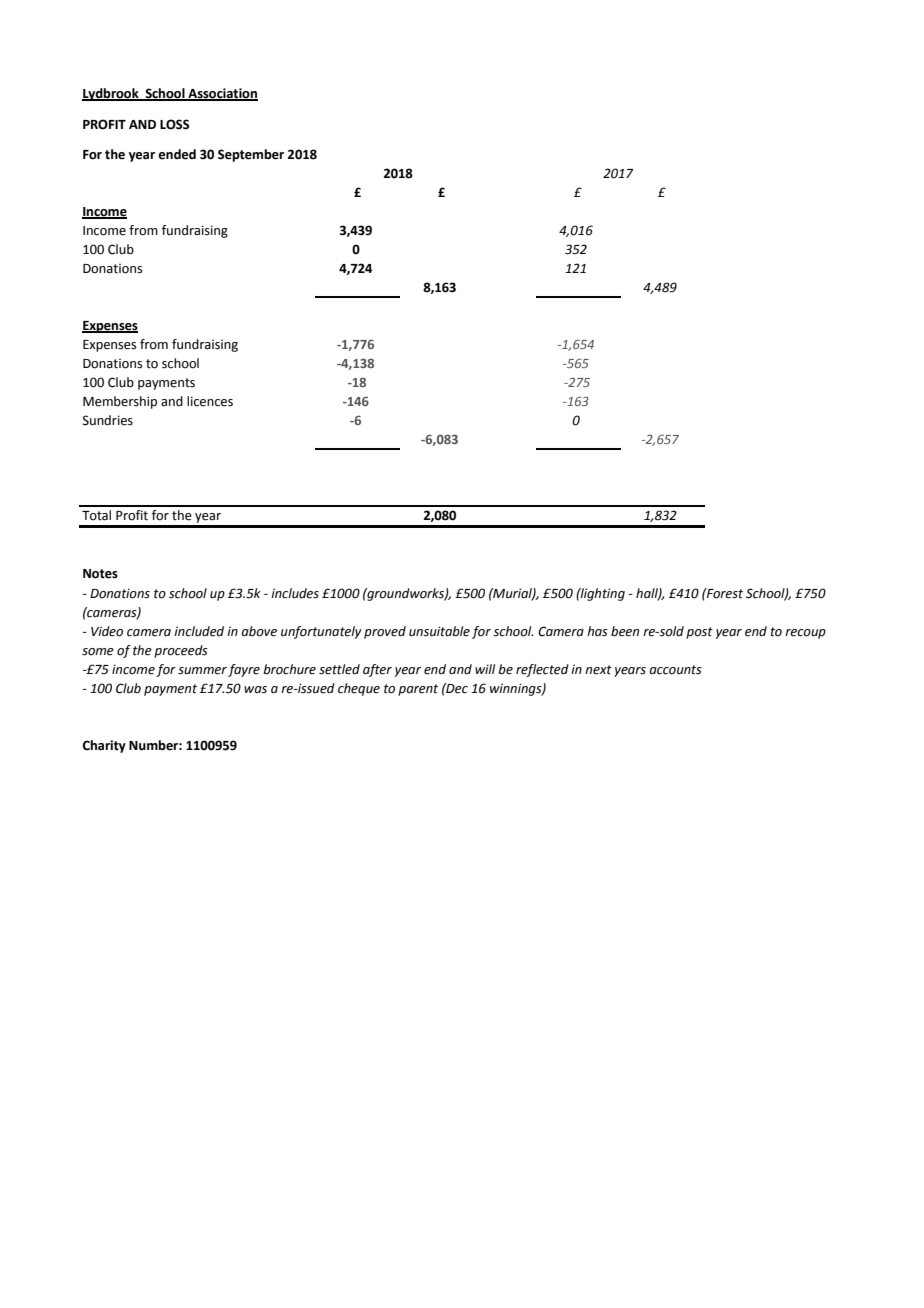 This document has width=924, height=1308. Describe the element at coordinates (120, 402) in the document. I see `Membership` at that location.
